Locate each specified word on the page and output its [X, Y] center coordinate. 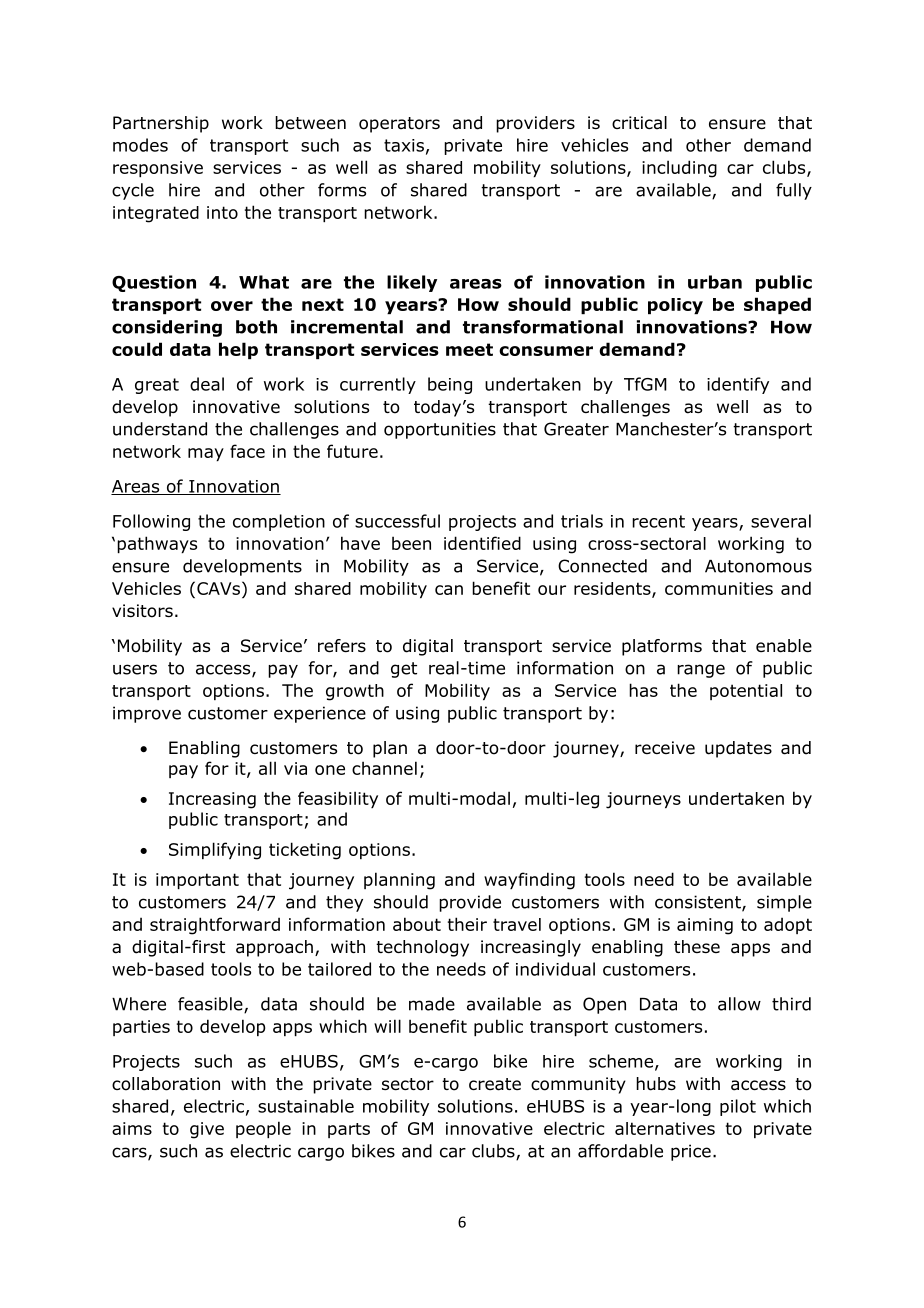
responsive [158, 169]
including [679, 169]
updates [738, 749]
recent [658, 521]
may [206, 454]
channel [384, 768]
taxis [404, 145]
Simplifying [215, 851]
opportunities [440, 430]
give [207, 1130]
